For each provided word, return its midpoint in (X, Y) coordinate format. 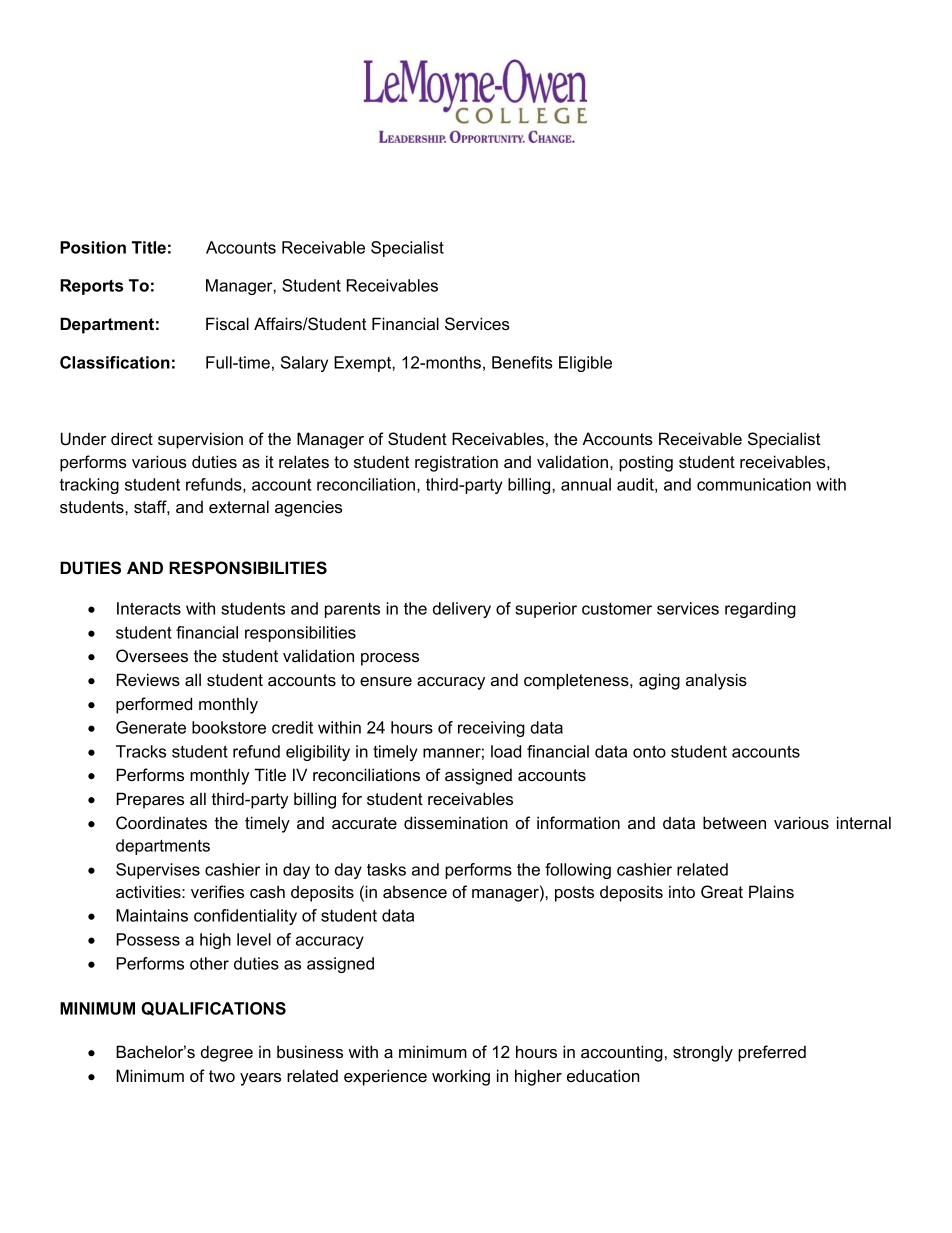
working (461, 1077)
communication (754, 484)
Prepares (150, 800)
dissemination (456, 822)
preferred (772, 1053)
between (734, 822)
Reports (91, 287)
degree (227, 1053)
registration (456, 463)
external (239, 506)
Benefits (522, 362)
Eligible (585, 364)
